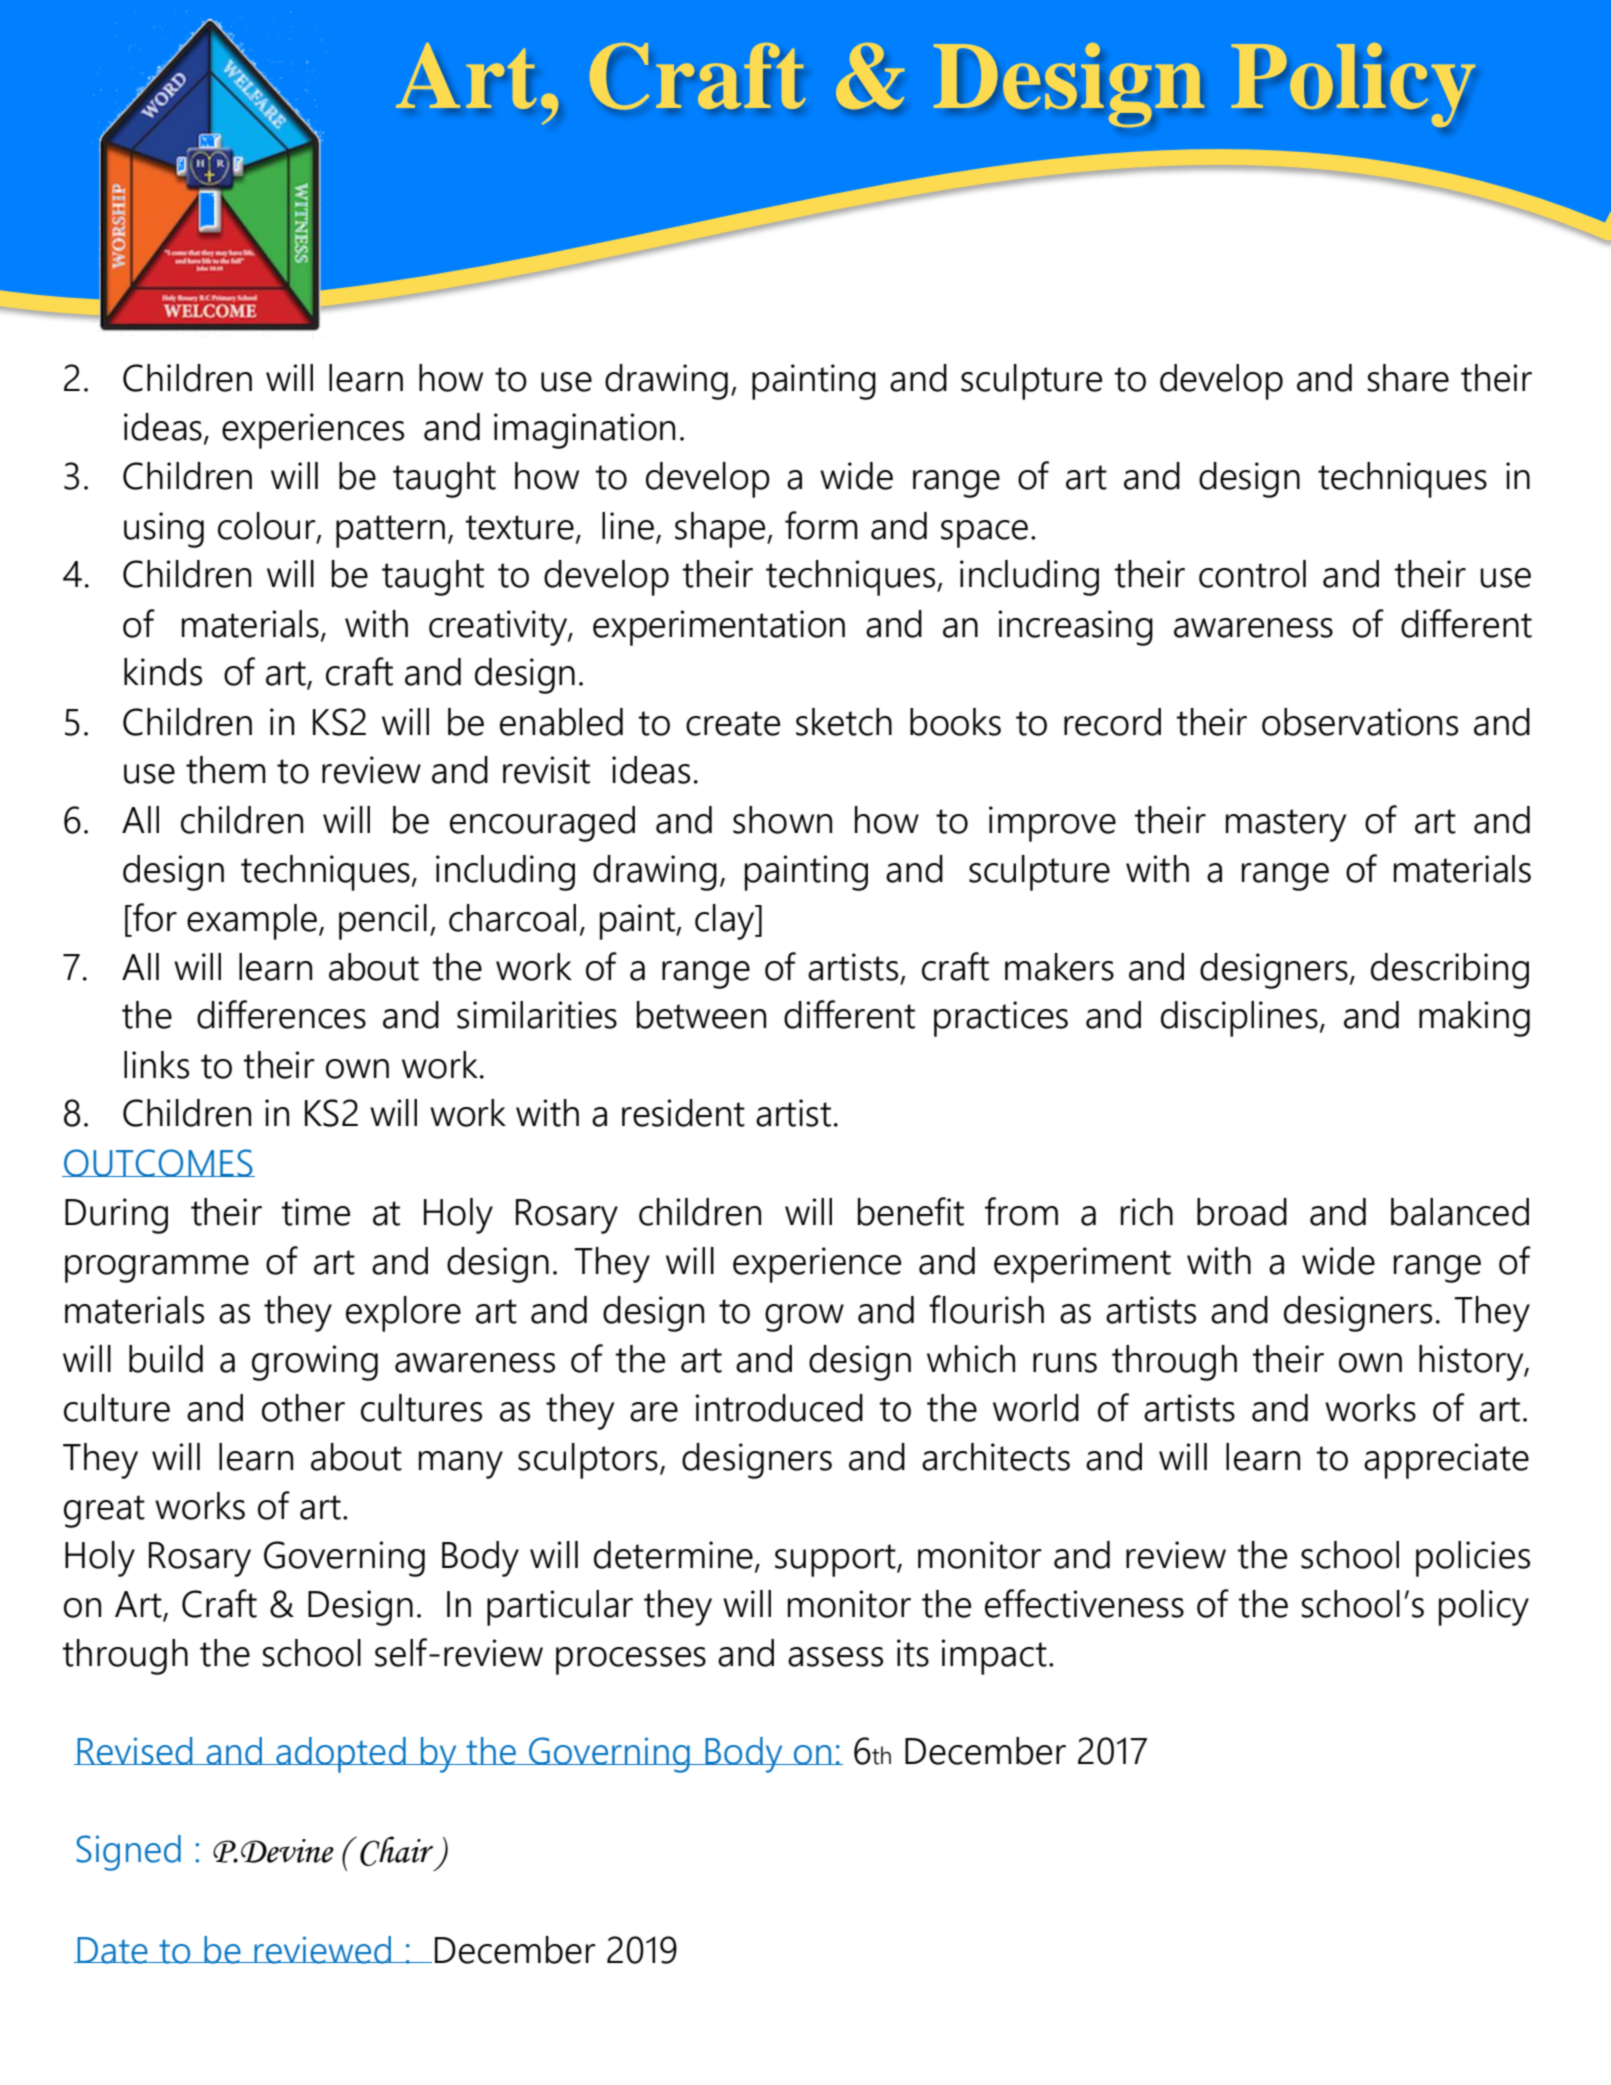 Image resolution: width=1611 pixels, height=2085 pixels. What do you see at coordinates (835, 1657) in the document?
I see `assess` at bounding box center [835, 1657].
